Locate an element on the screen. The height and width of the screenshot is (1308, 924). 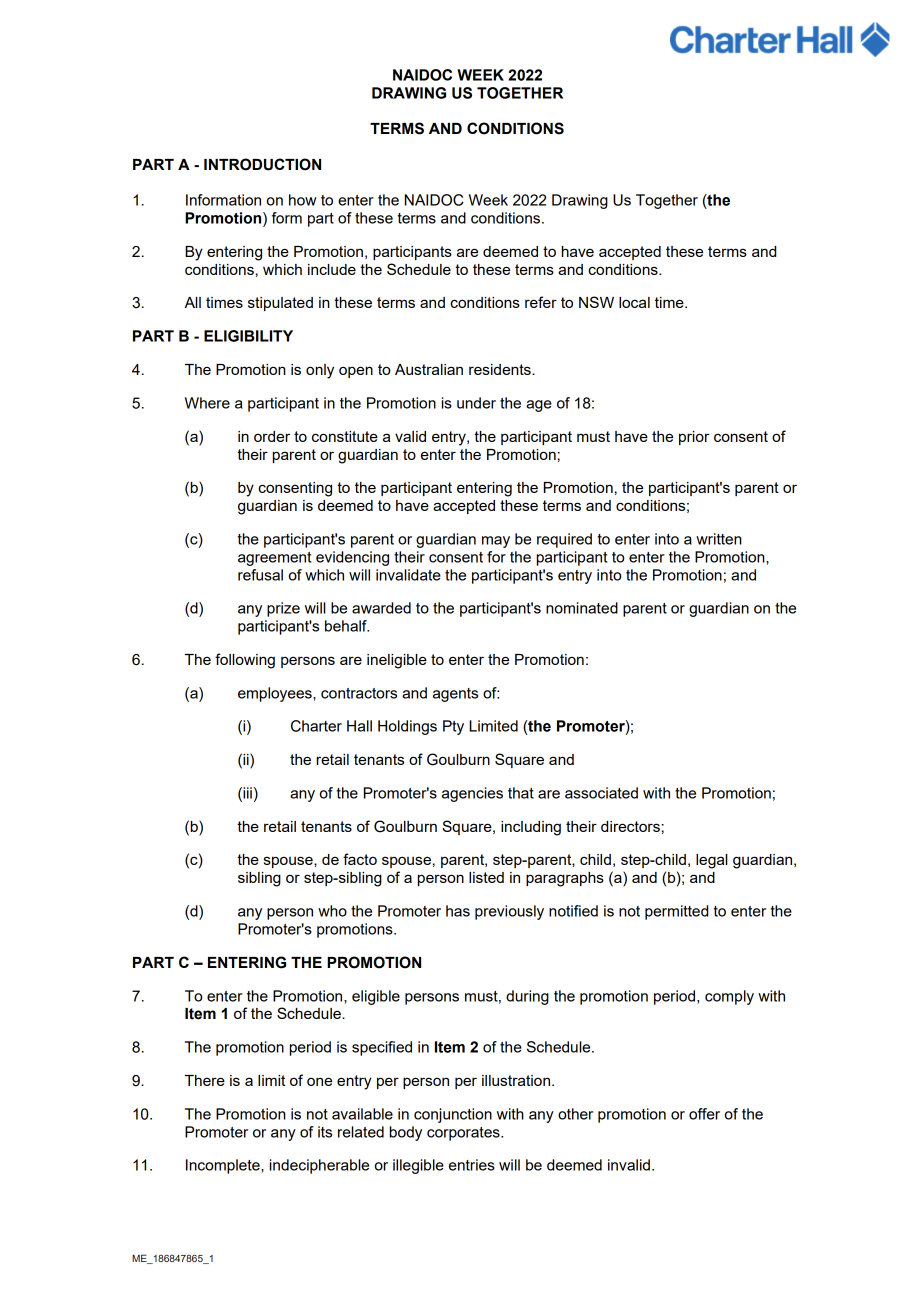
Pty is located at coordinates (453, 727).
